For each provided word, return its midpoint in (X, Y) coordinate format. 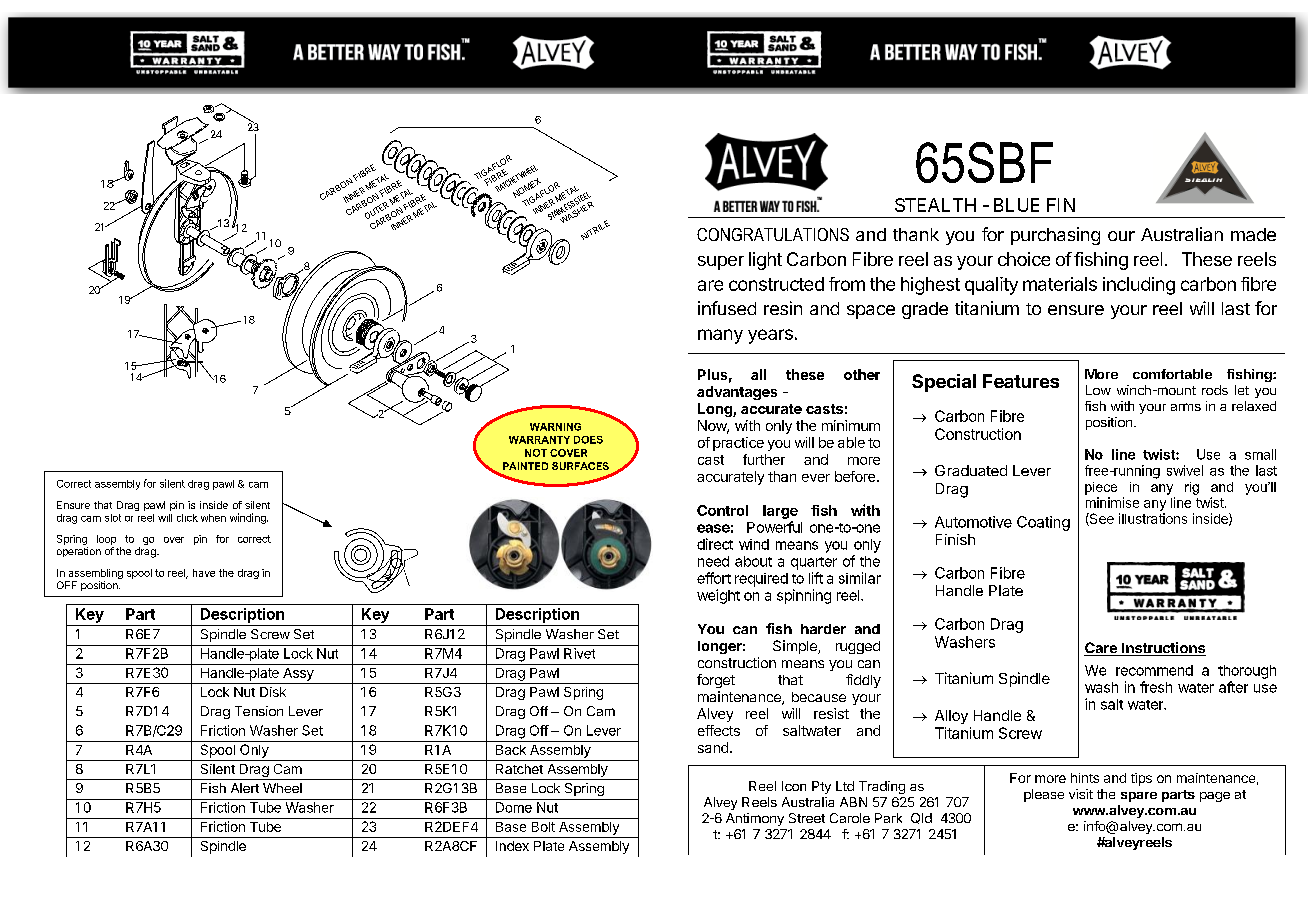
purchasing (1055, 236)
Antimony (755, 819)
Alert (245, 788)
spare (1139, 797)
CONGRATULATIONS (773, 234)
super (721, 263)
